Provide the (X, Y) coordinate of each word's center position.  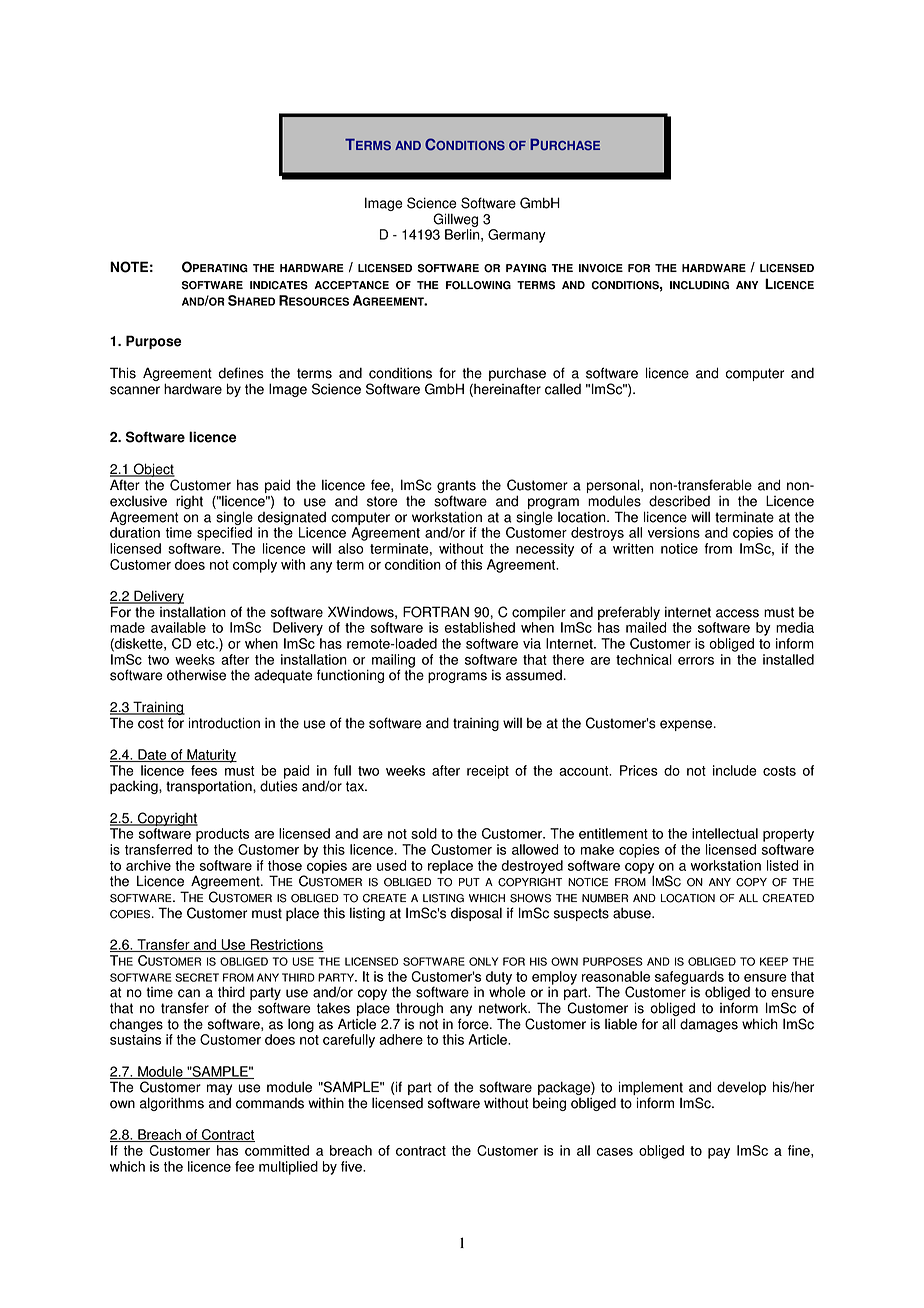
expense (687, 725)
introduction (224, 723)
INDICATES (279, 285)
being (549, 1104)
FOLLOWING (478, 285)
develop (741, 1088)
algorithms (172, 1104)
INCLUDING (699, 285)
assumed (534, 675)
